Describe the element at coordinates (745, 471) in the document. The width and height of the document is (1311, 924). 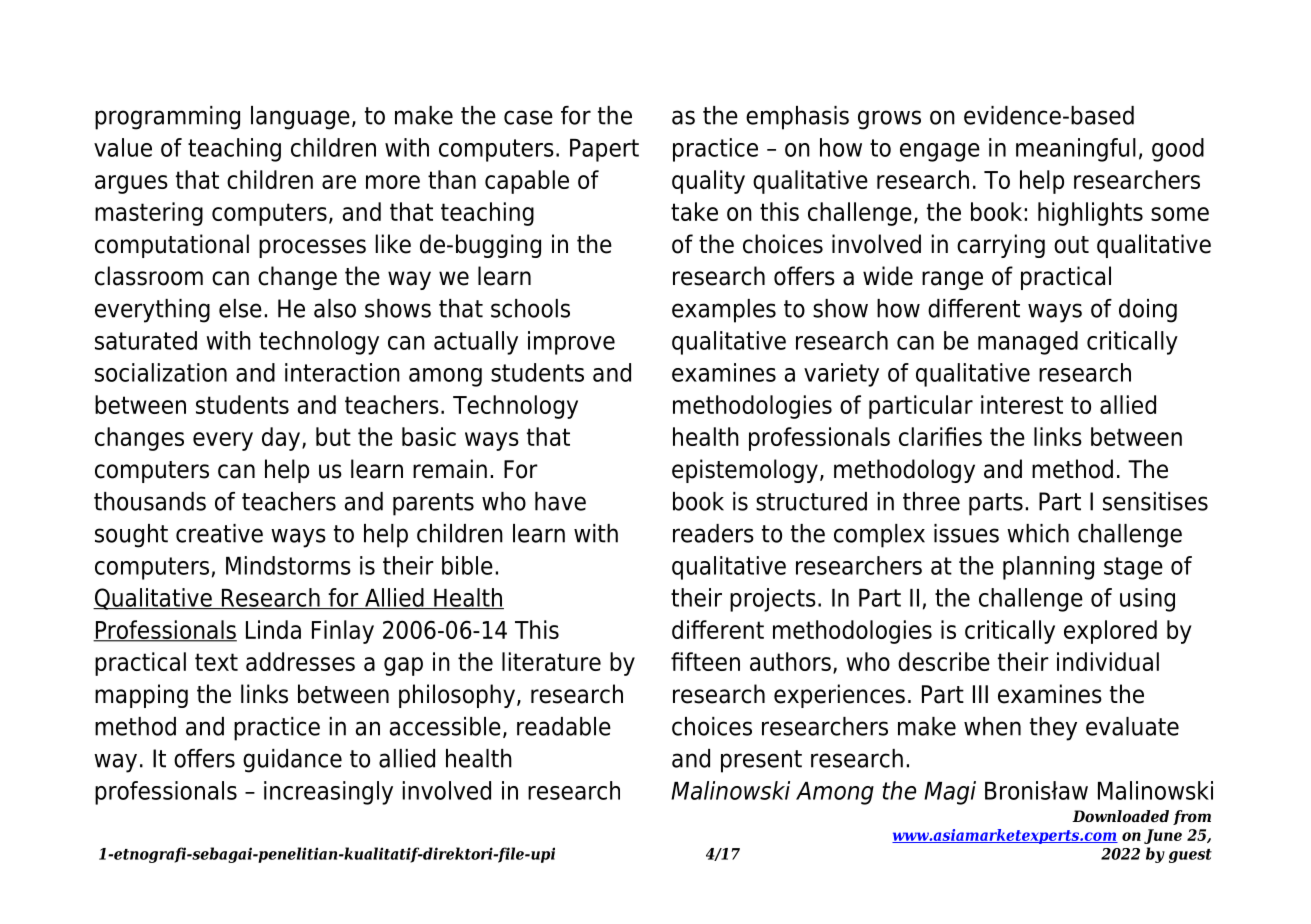
I see `epistemology` at that location.
